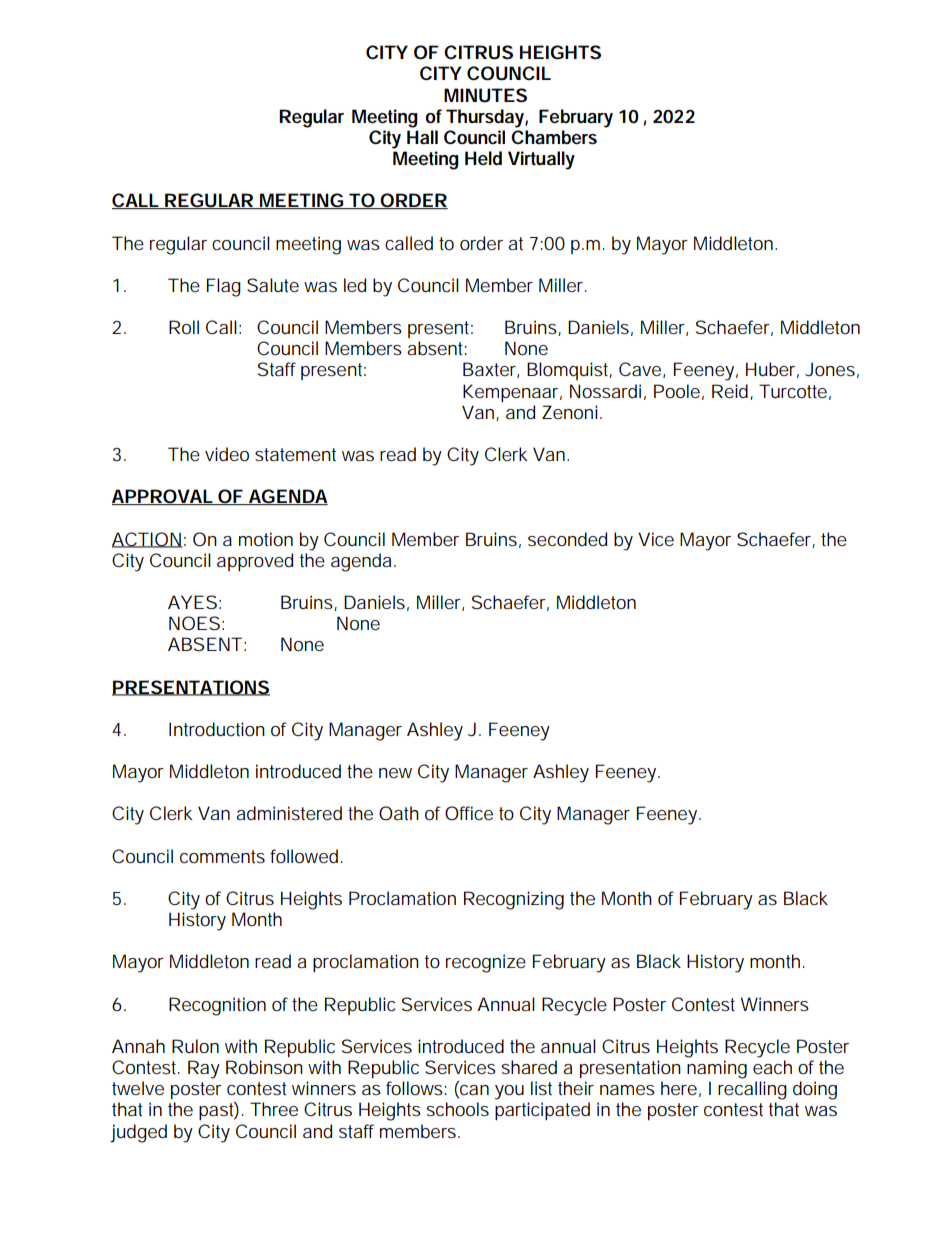  I want to click on Hall, so click(422, 137).
